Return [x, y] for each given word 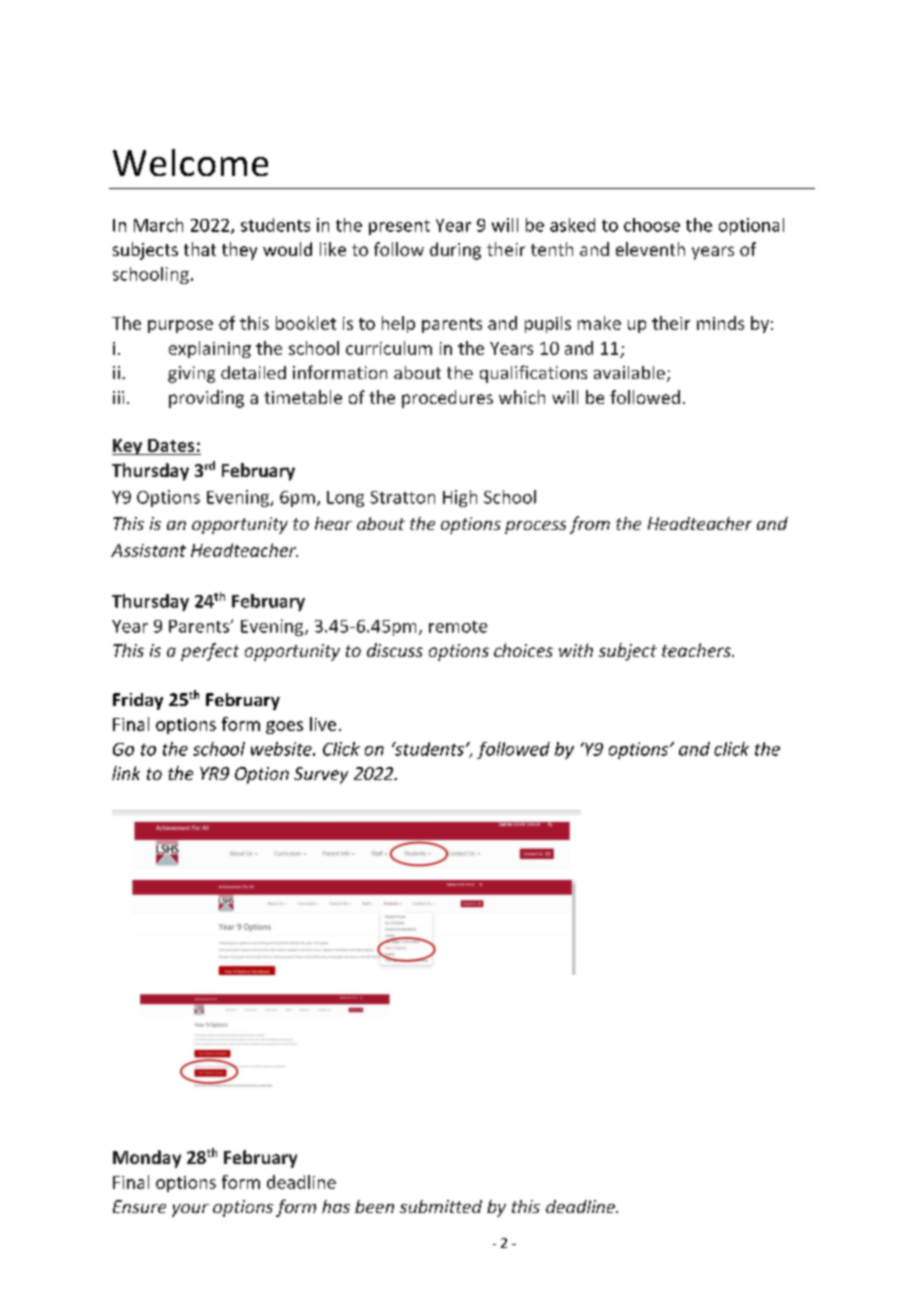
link [126, 773]
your [190, 1210]
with [576, 650]
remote [458, 627]
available [629, 372]
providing [206, 399]
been [374, 1206]
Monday [147, 1159]
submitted [441, 1206]
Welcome [190, 162]
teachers [697, 650]
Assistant [148, 550]
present [399, 227]
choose [652, 225]
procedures [447, 399]
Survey [321, 775]
